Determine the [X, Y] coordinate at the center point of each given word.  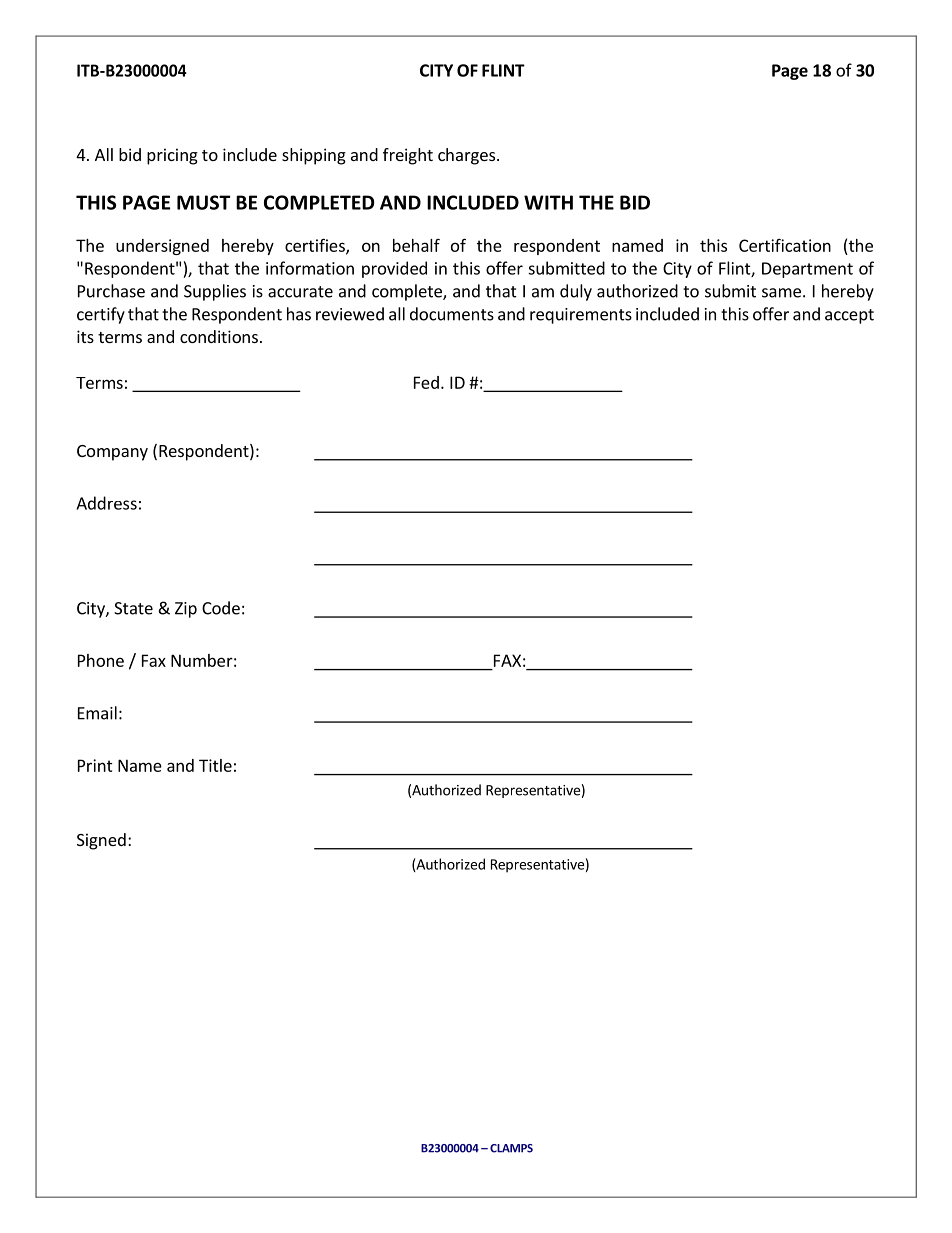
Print [95, 765]
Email [97, 713]
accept [849, 316]
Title [215, 765]
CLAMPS [511, 1148]
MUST [203, 202]
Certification [785, 245]
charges [468, 156]
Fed [426, 382]
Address [106, 503]
